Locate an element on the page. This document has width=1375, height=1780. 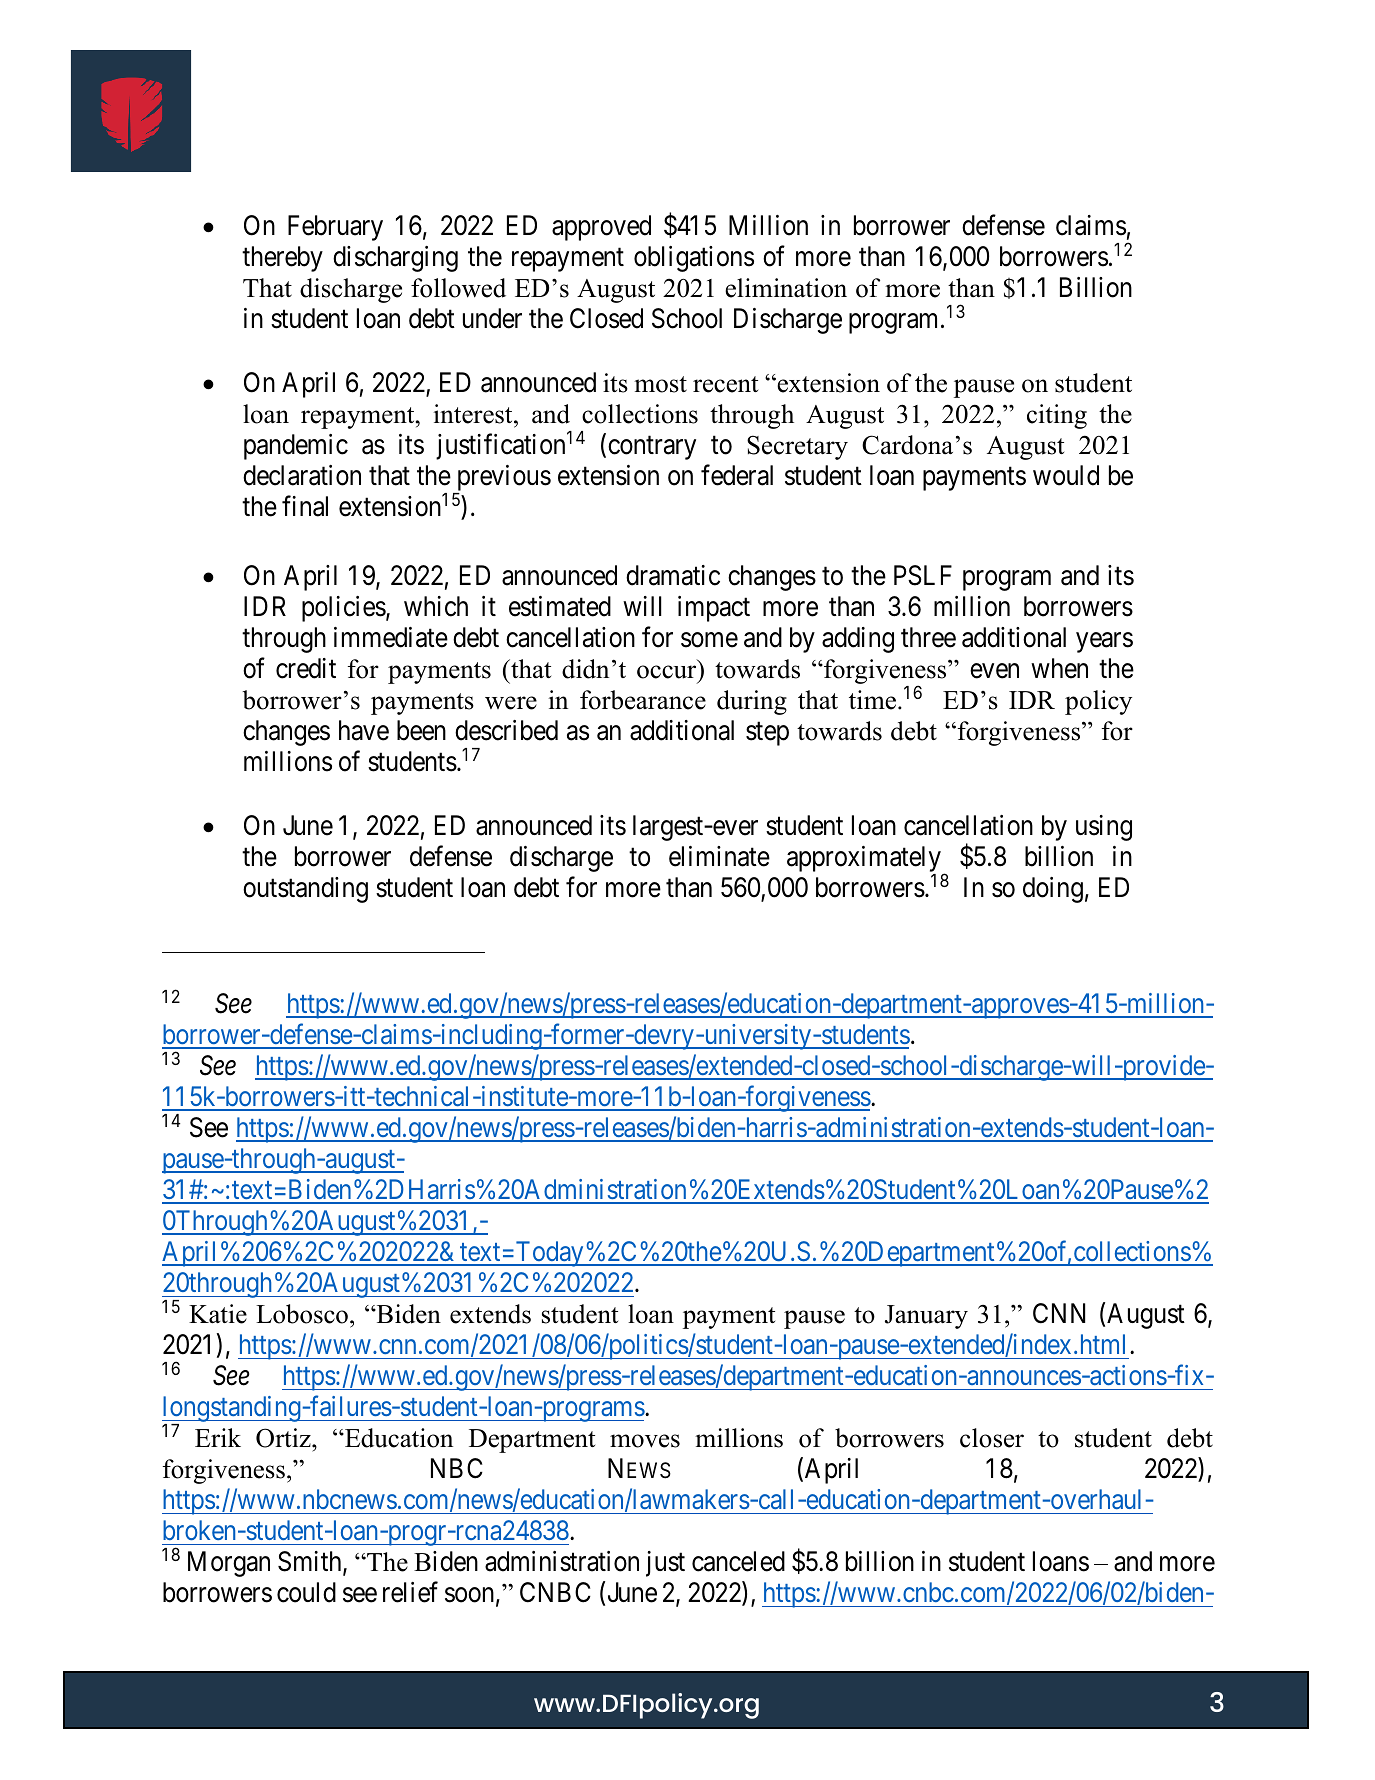
eliminate is located at coordinates (719, 856).
